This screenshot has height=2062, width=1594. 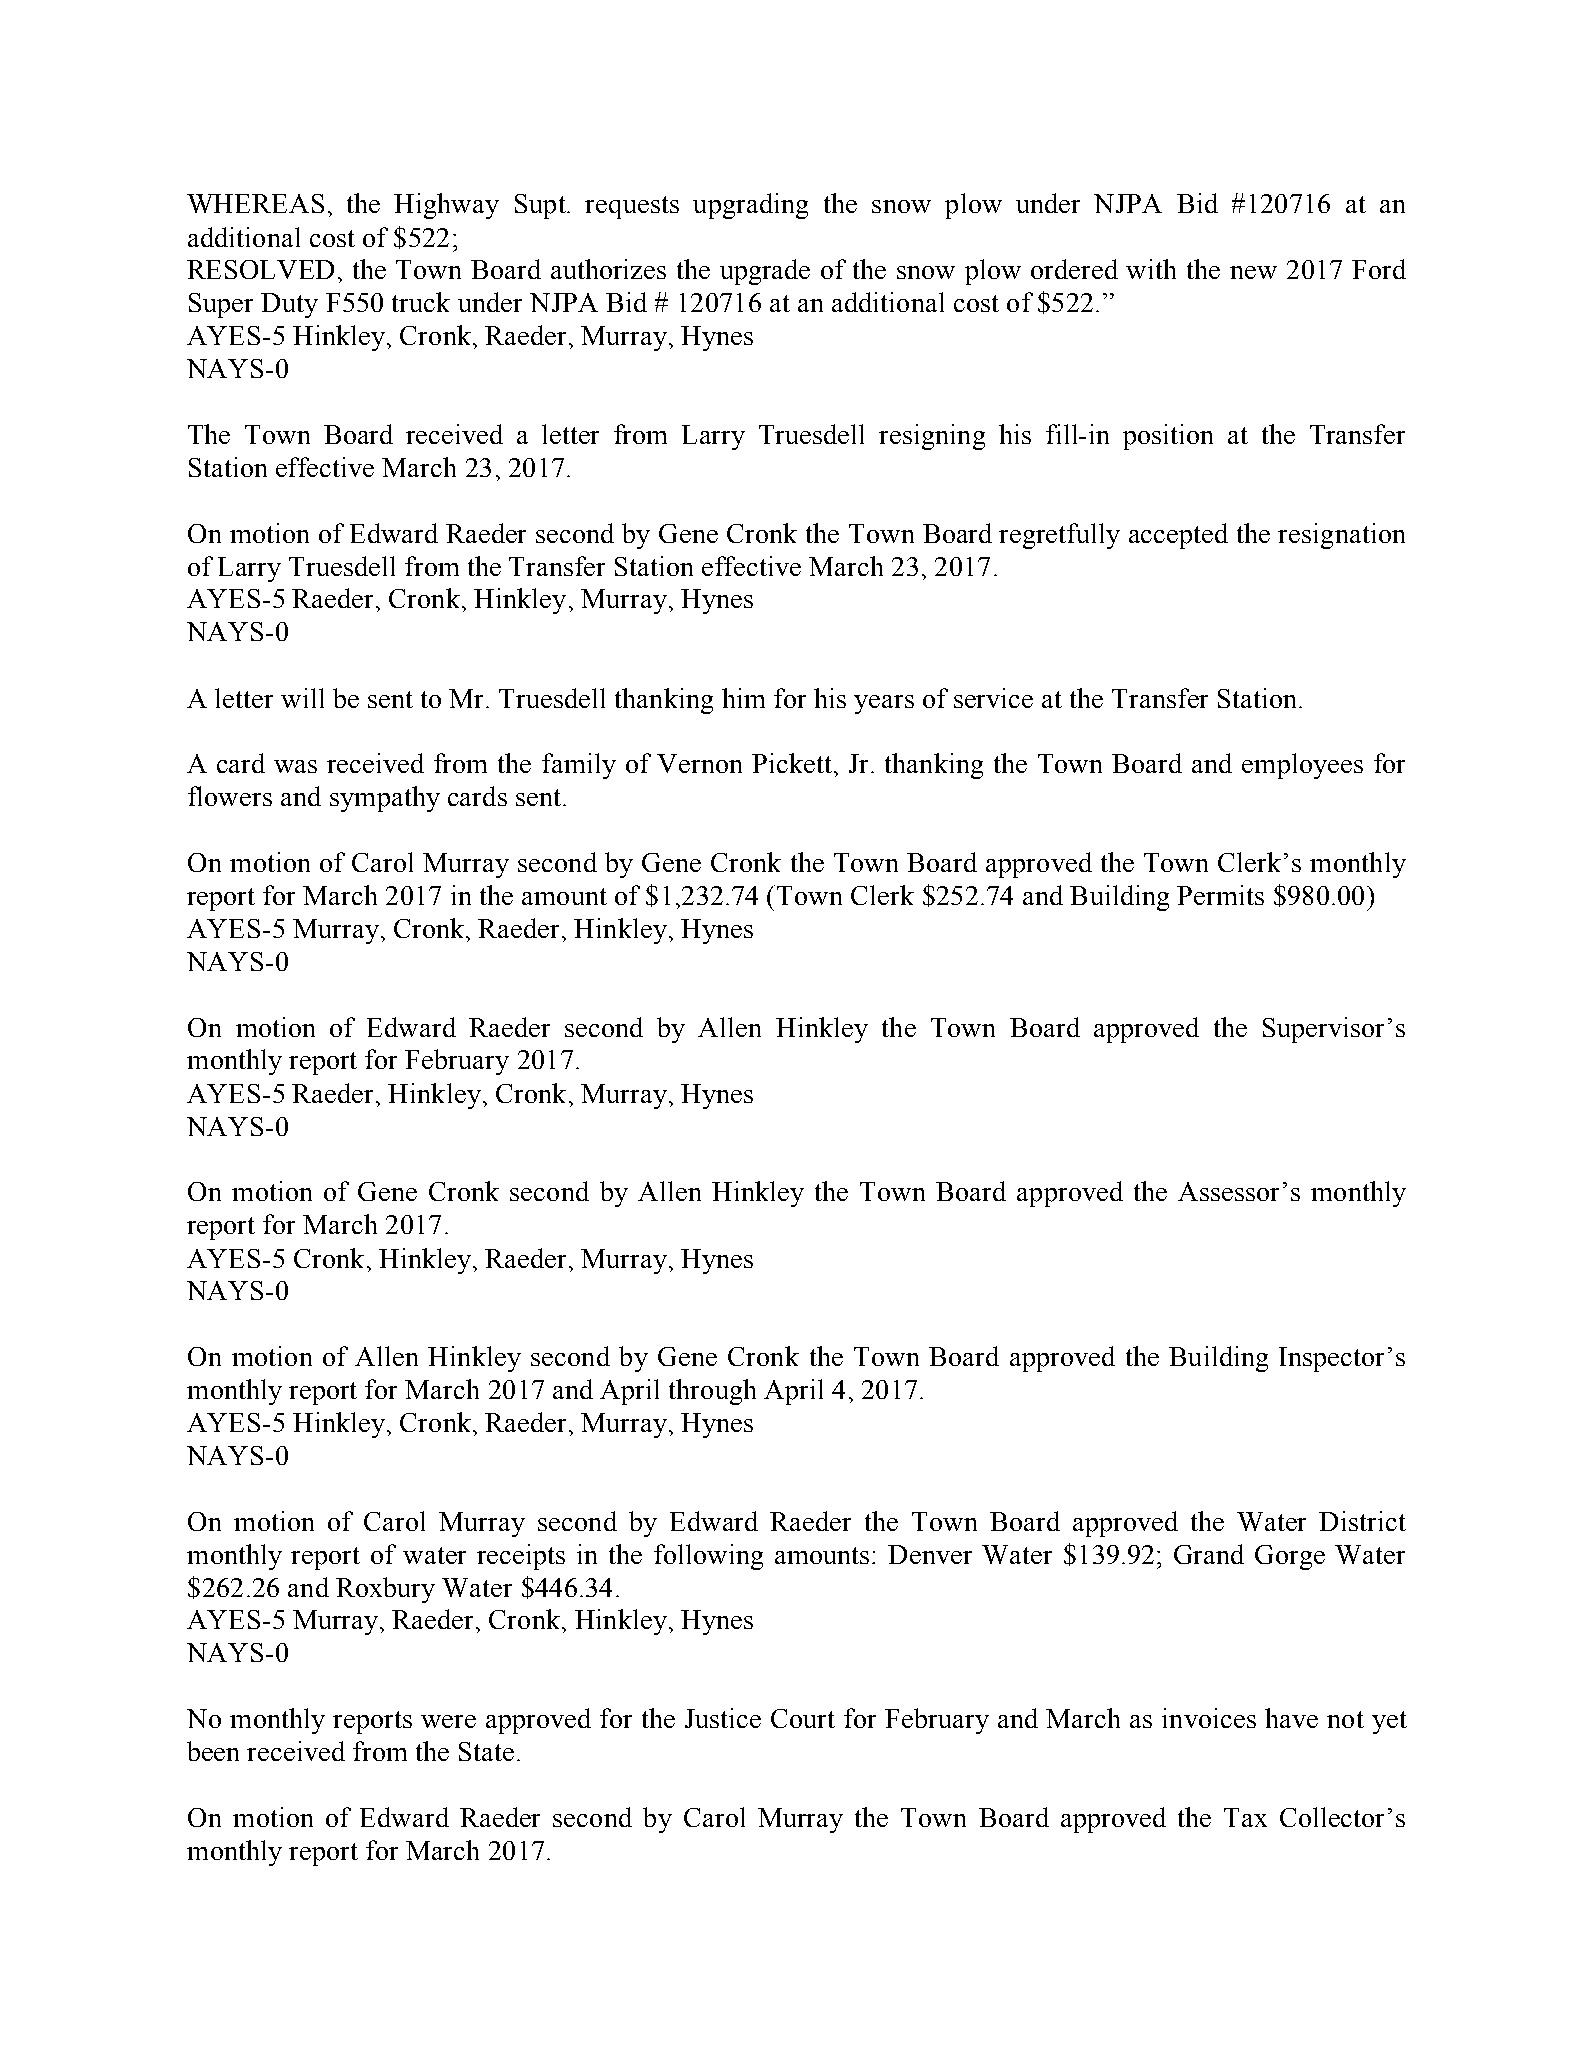 What do you see at coordinates (793, 763) in the screenshot?
I see `Pickett` at bounding box center [793, 763].
